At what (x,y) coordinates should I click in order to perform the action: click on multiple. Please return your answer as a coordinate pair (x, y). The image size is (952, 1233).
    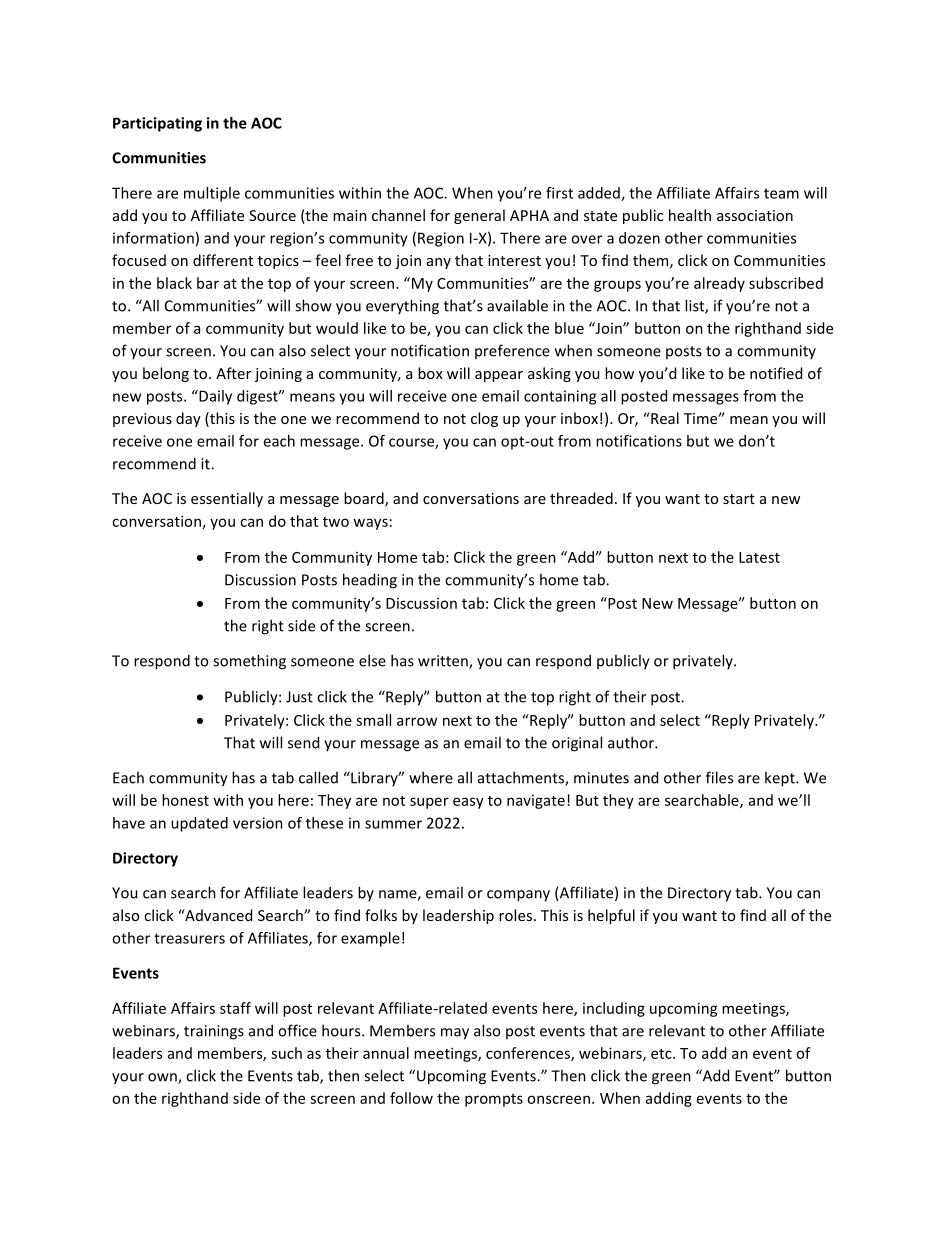
    Looking at the image, I should click on (212, 194).
